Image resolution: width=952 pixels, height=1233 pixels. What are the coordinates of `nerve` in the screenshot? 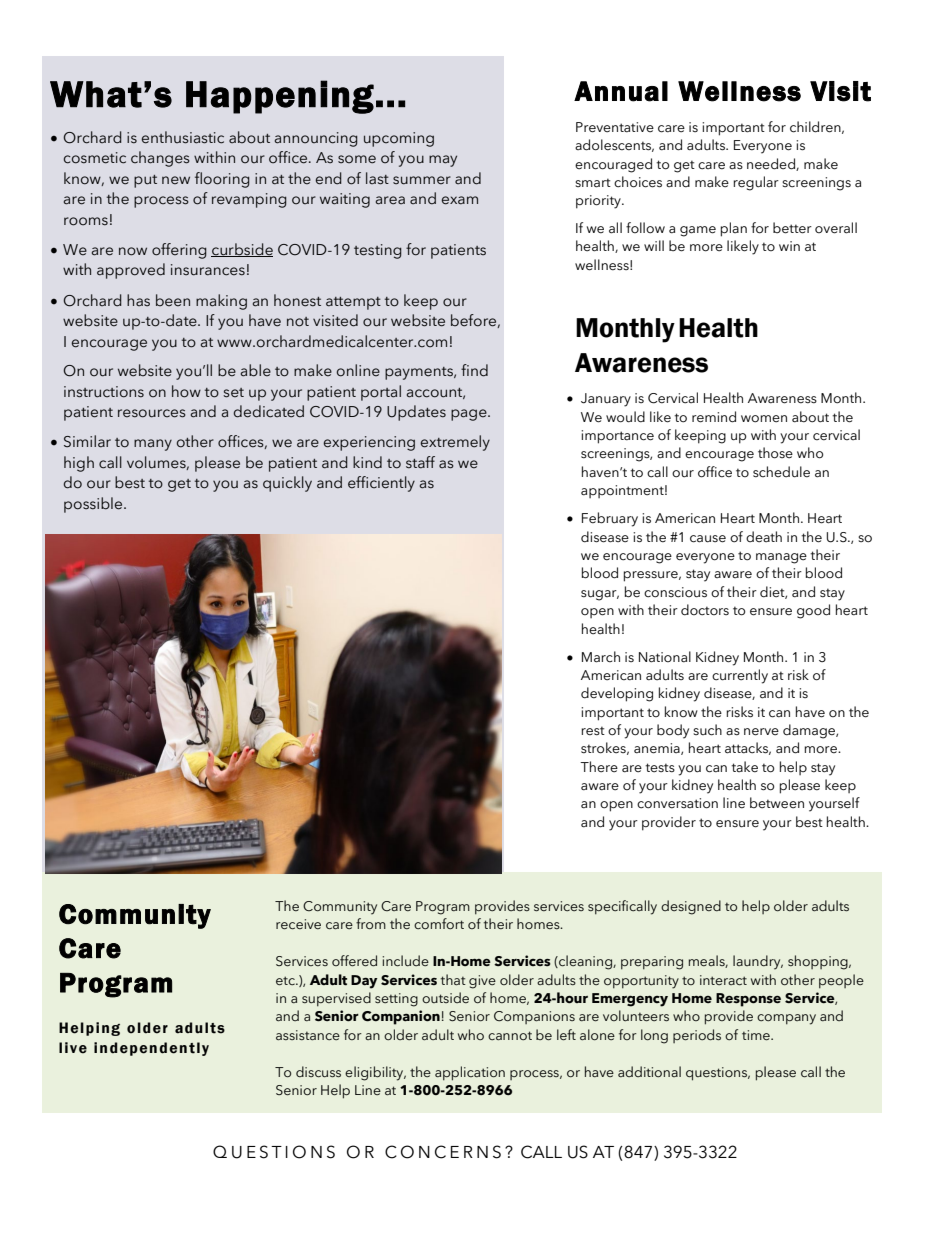 It's located at (761, 732).
